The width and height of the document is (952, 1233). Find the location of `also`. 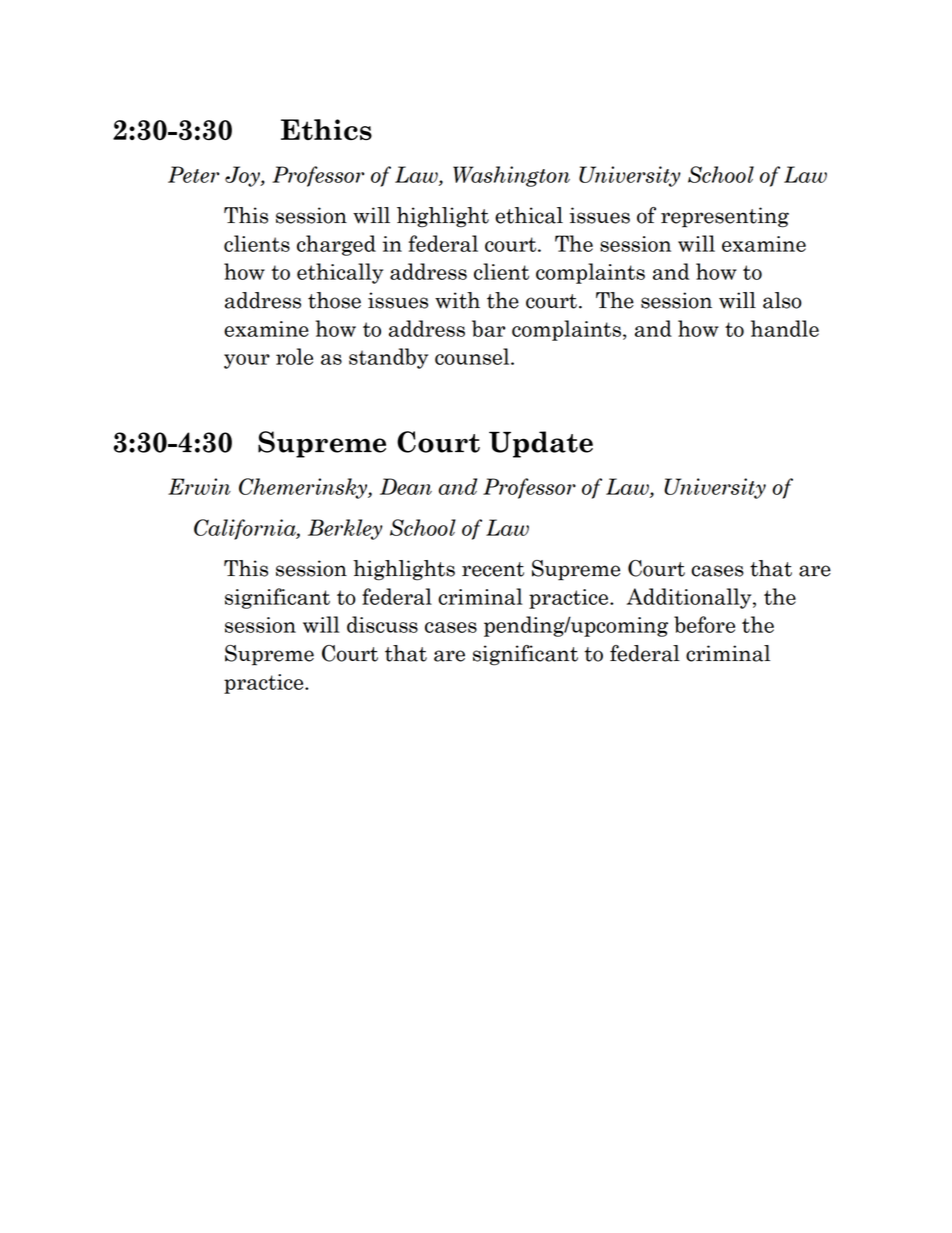

also is located at coordinates (782, 300).
